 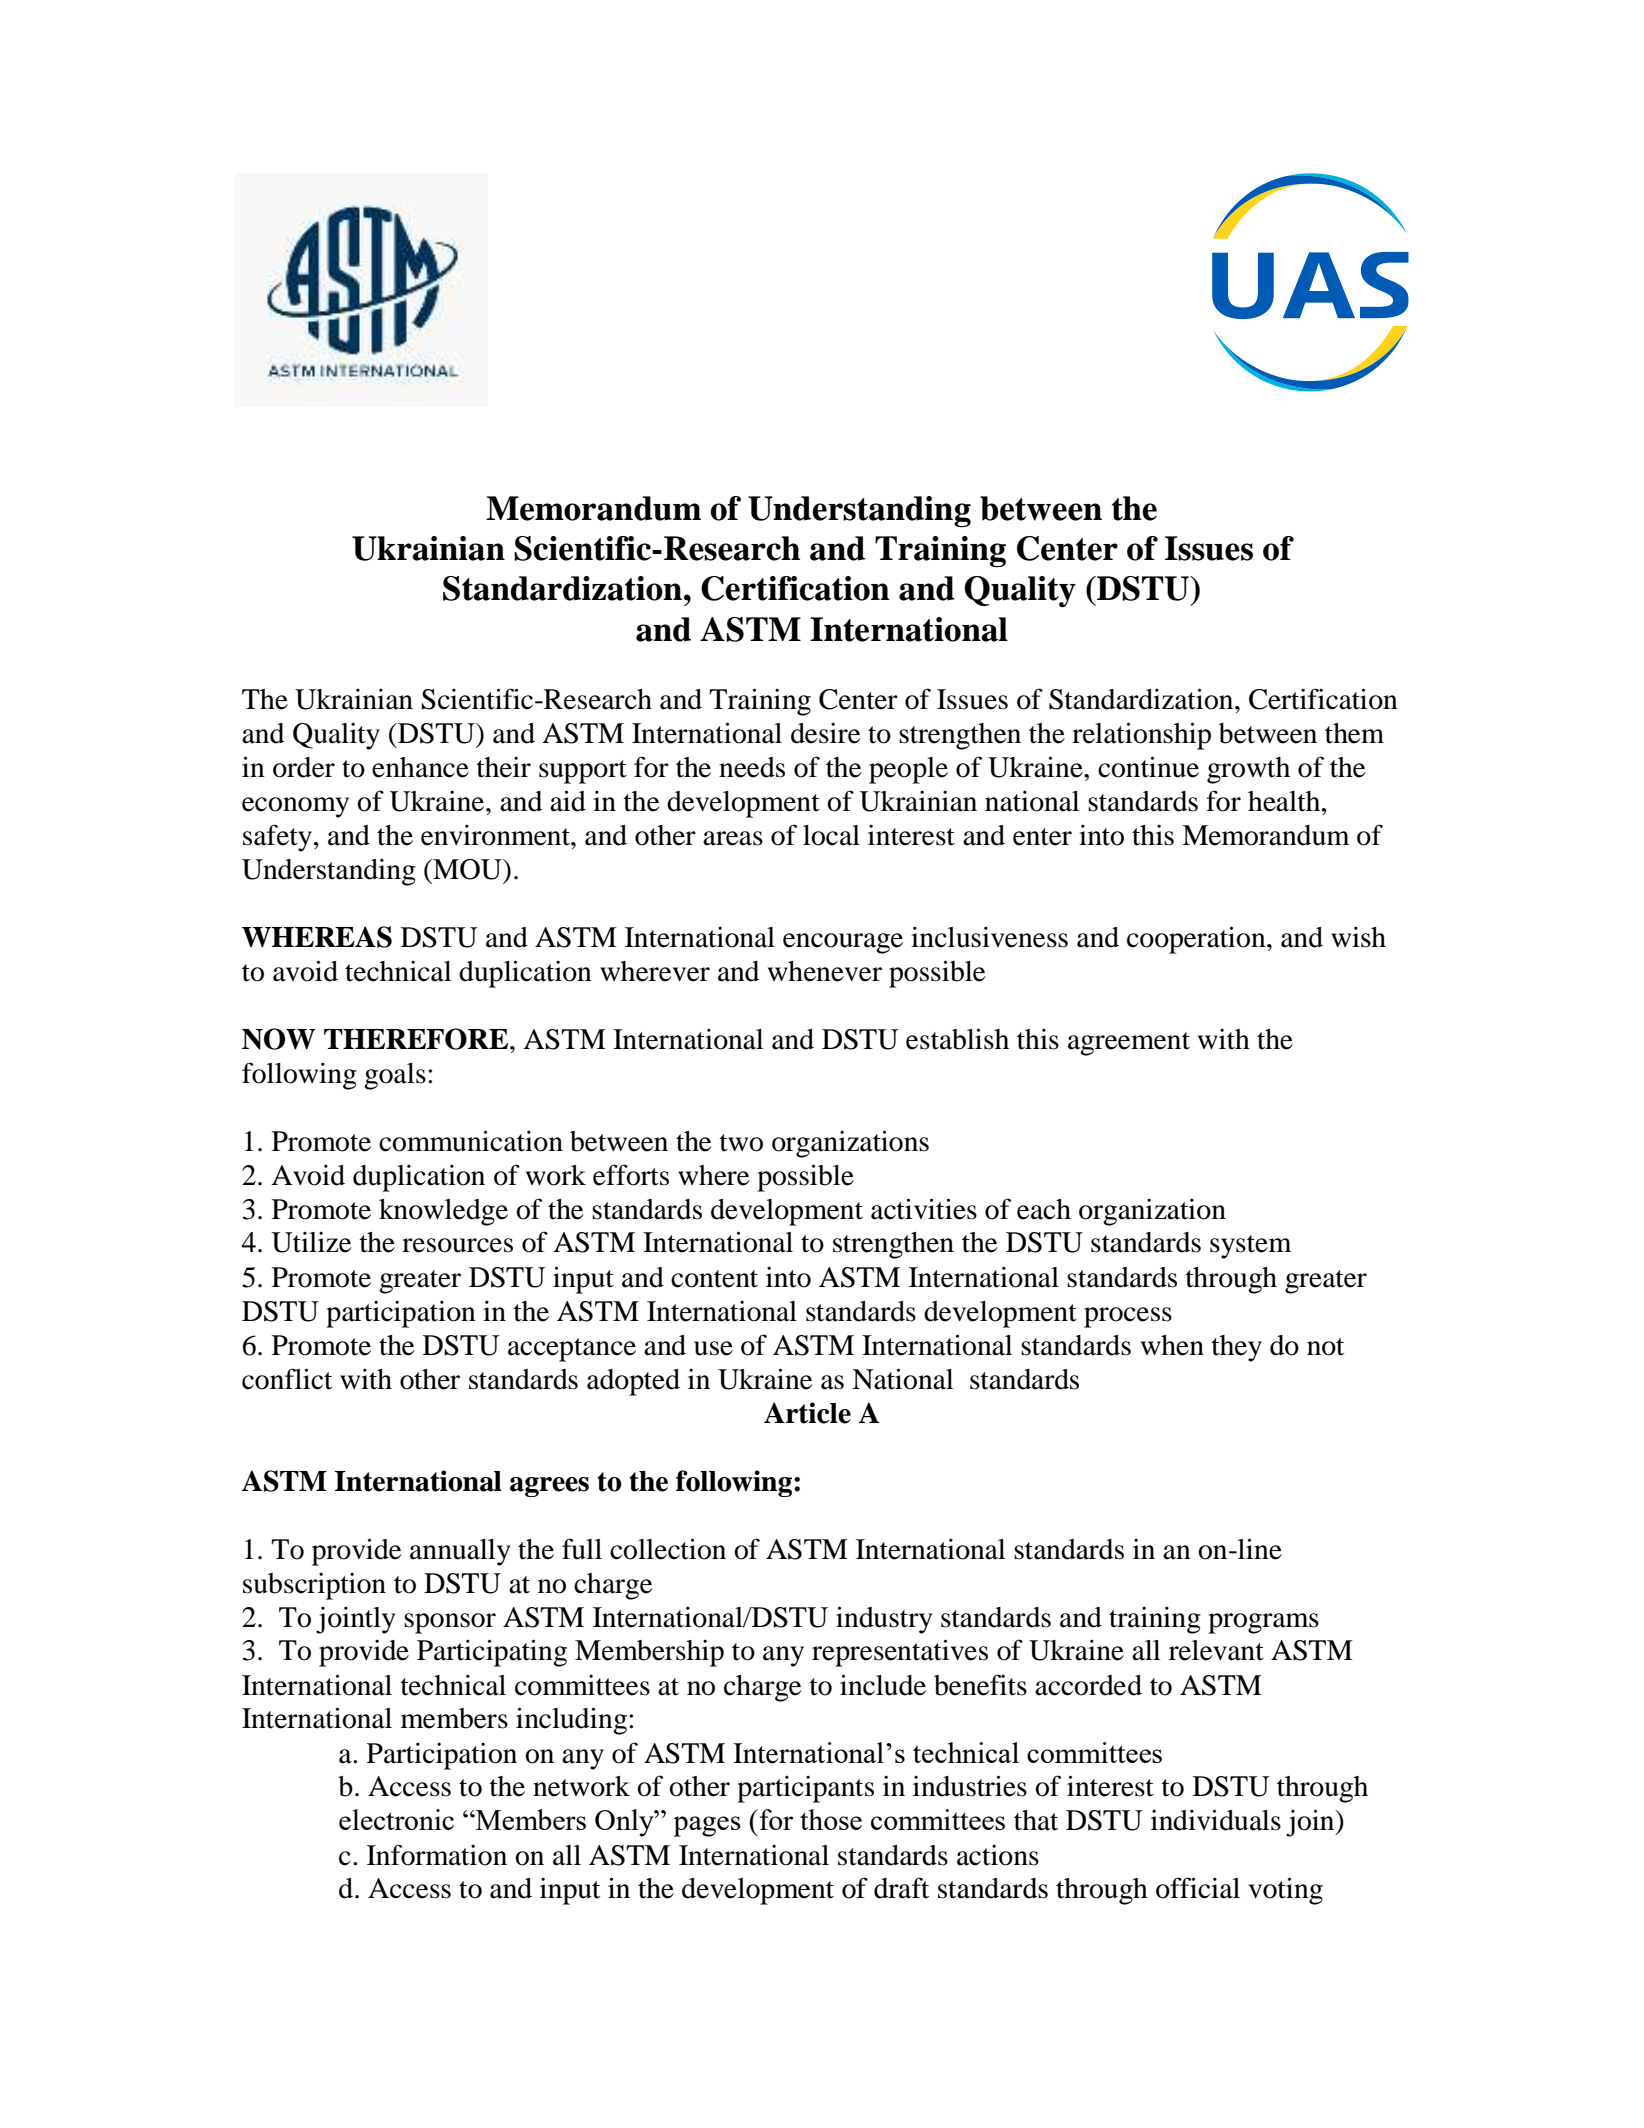 I want to click on desire, so click(x=825, y=733).
